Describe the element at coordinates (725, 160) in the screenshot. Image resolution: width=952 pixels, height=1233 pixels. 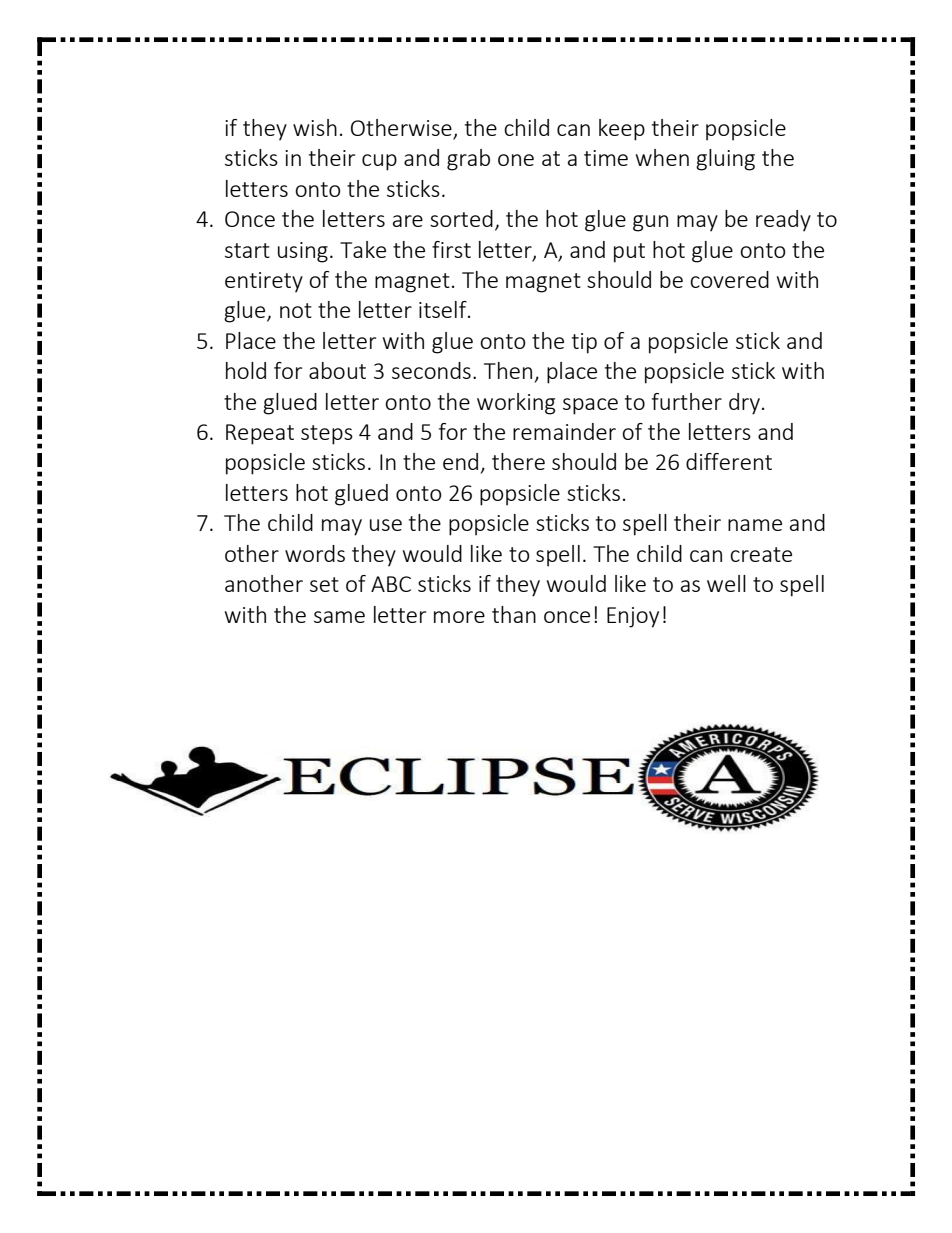
I see `gluing` at that location.
